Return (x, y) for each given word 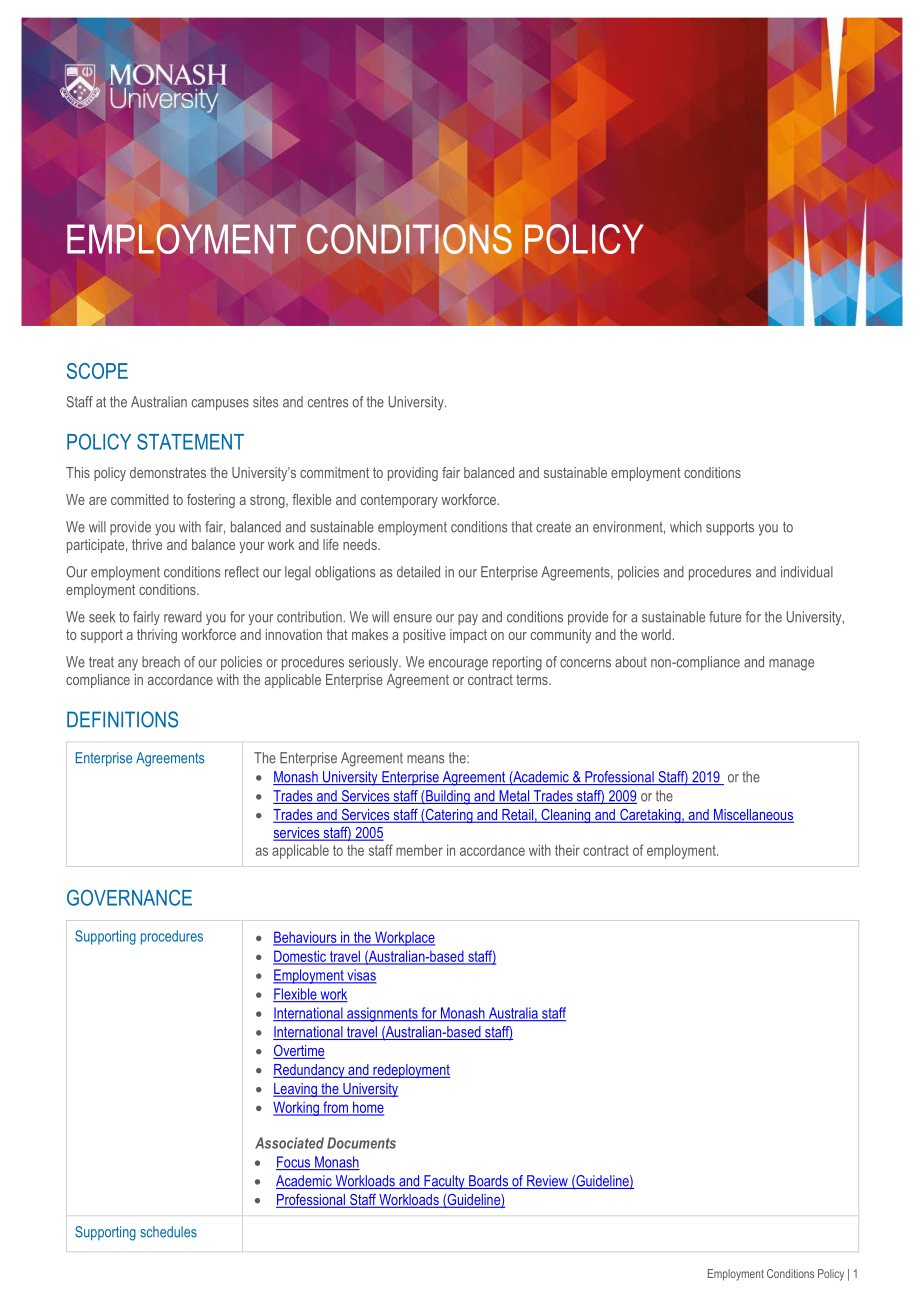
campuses (220, 405)
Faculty (444, 1182)
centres (328, 402)
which (686, 527)
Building (448, 797)
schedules (168, 1232)
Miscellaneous (753, 816)
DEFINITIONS (122, 719)
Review (547, 1182)
